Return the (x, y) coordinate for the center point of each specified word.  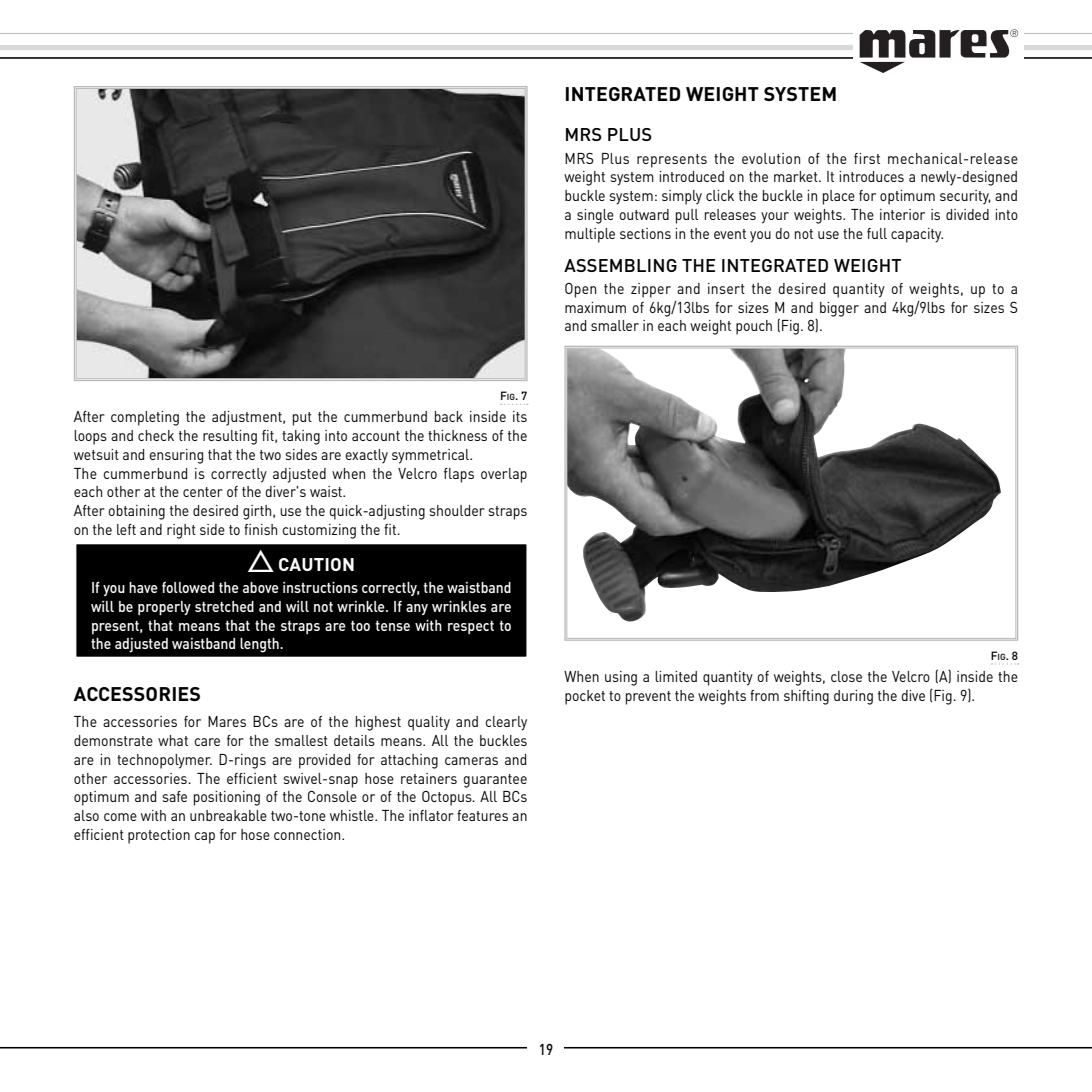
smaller (615, 325)
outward (644, 214)
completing (145, 418)
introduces (871, 176)
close (846, 676)
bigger (839, 309)
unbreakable (228, 815)
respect (471, 627)
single (595, 216)
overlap (504, 475)
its (520, 416)
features (482, 815)
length (260, 645)
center (203, 492)
